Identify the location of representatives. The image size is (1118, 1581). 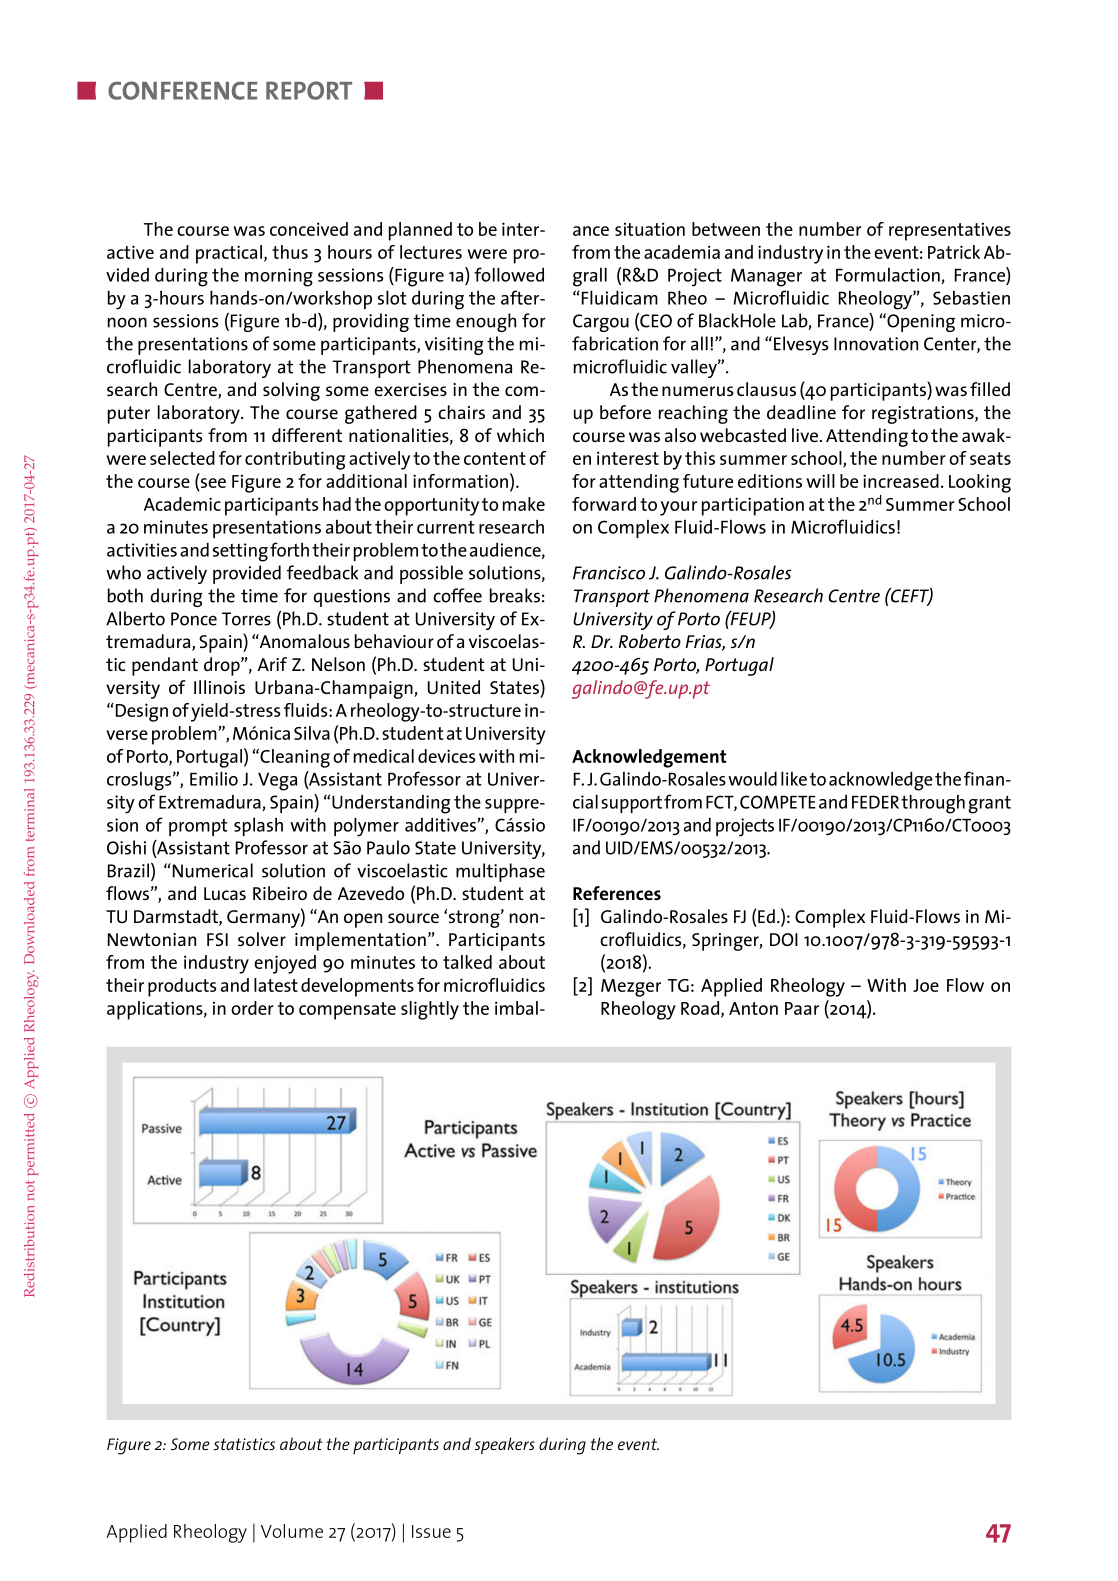
(950, 232).
